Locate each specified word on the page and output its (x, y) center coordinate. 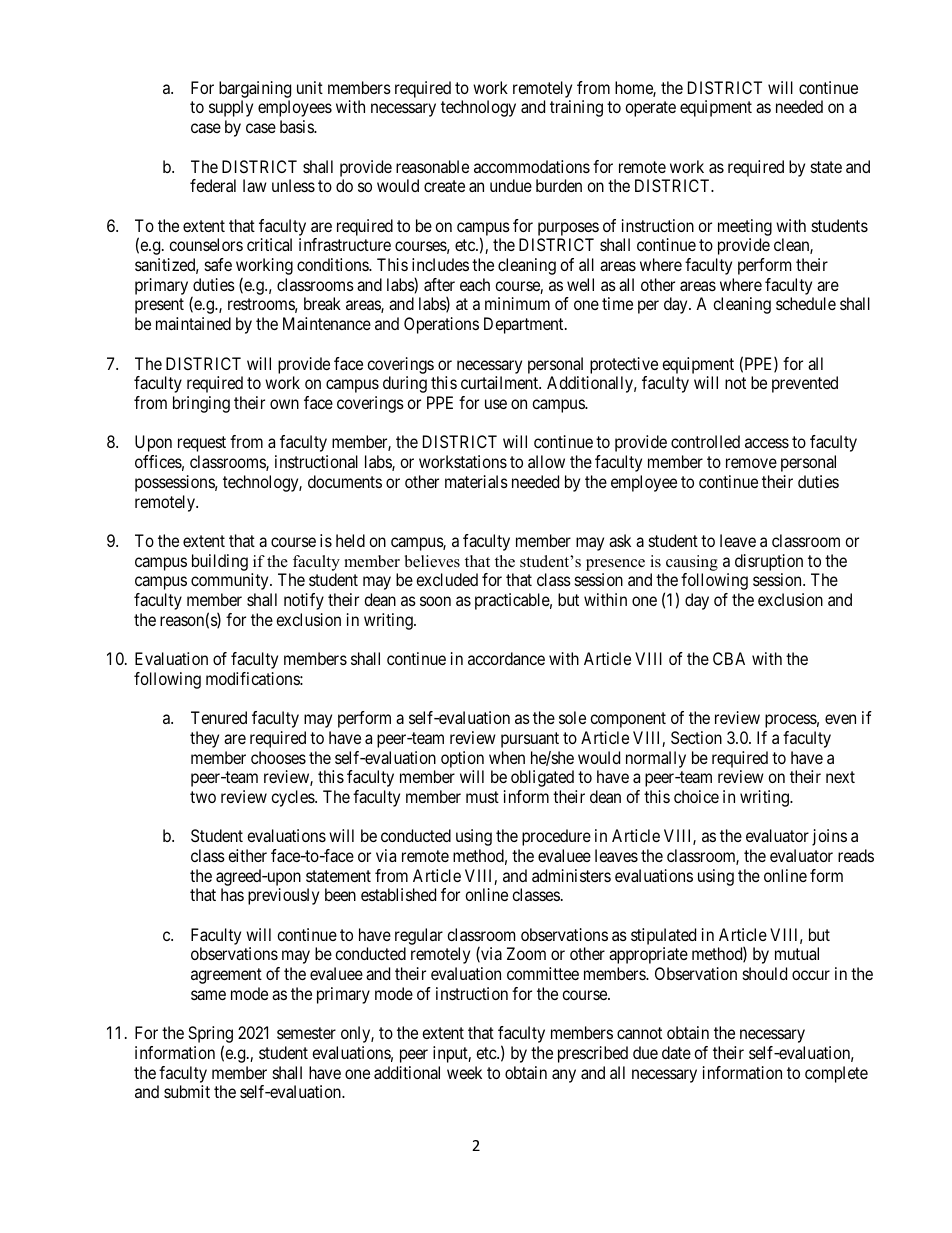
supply (231, 108)
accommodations (532, 166)
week (464, 1072)
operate (650, 109)
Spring (210, 1036)
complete (836, 1074)
